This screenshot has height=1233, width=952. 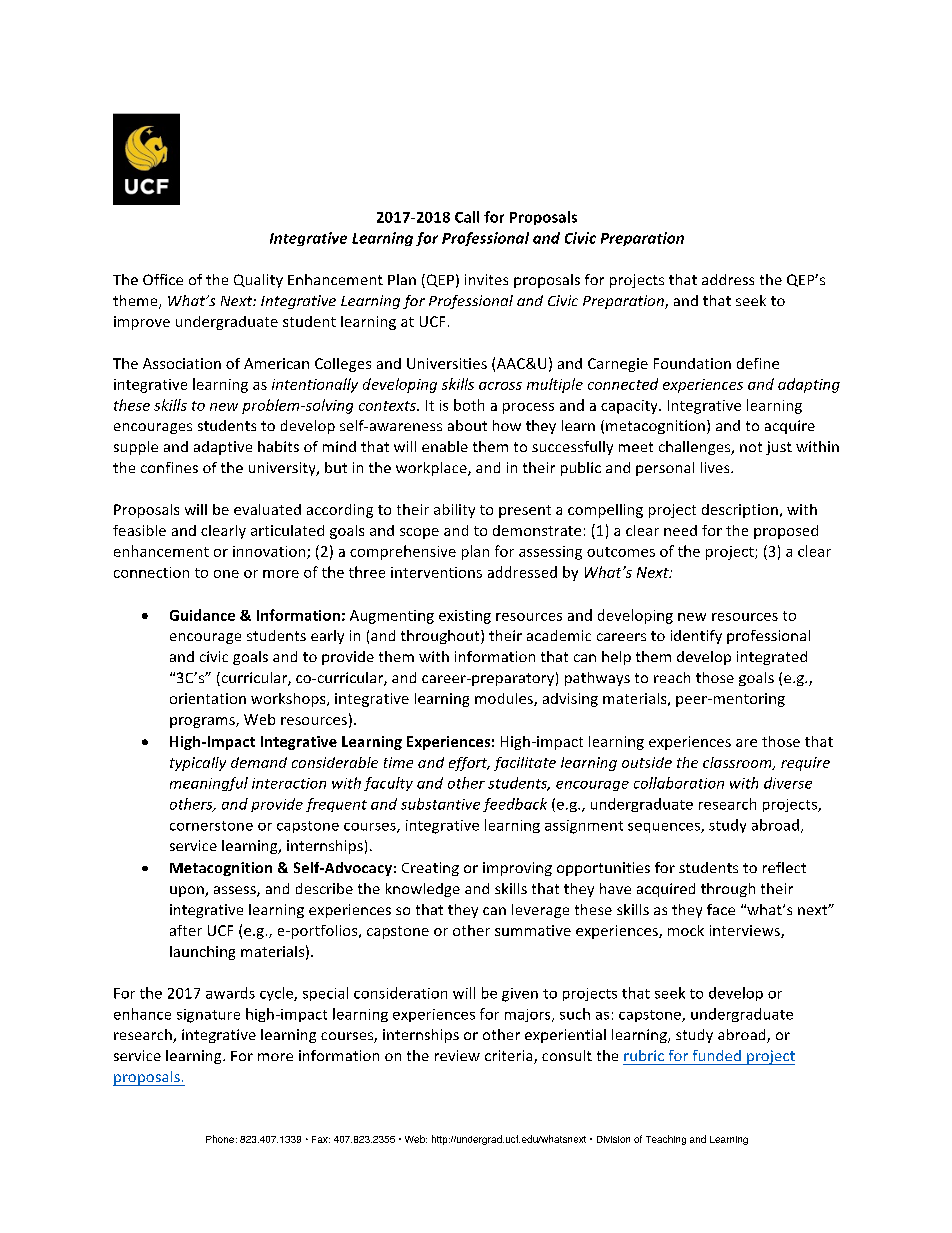 What do you see at coordinates (258, 281) in the screenshot?
I see `Quality` at bounding box center [258, 281].
